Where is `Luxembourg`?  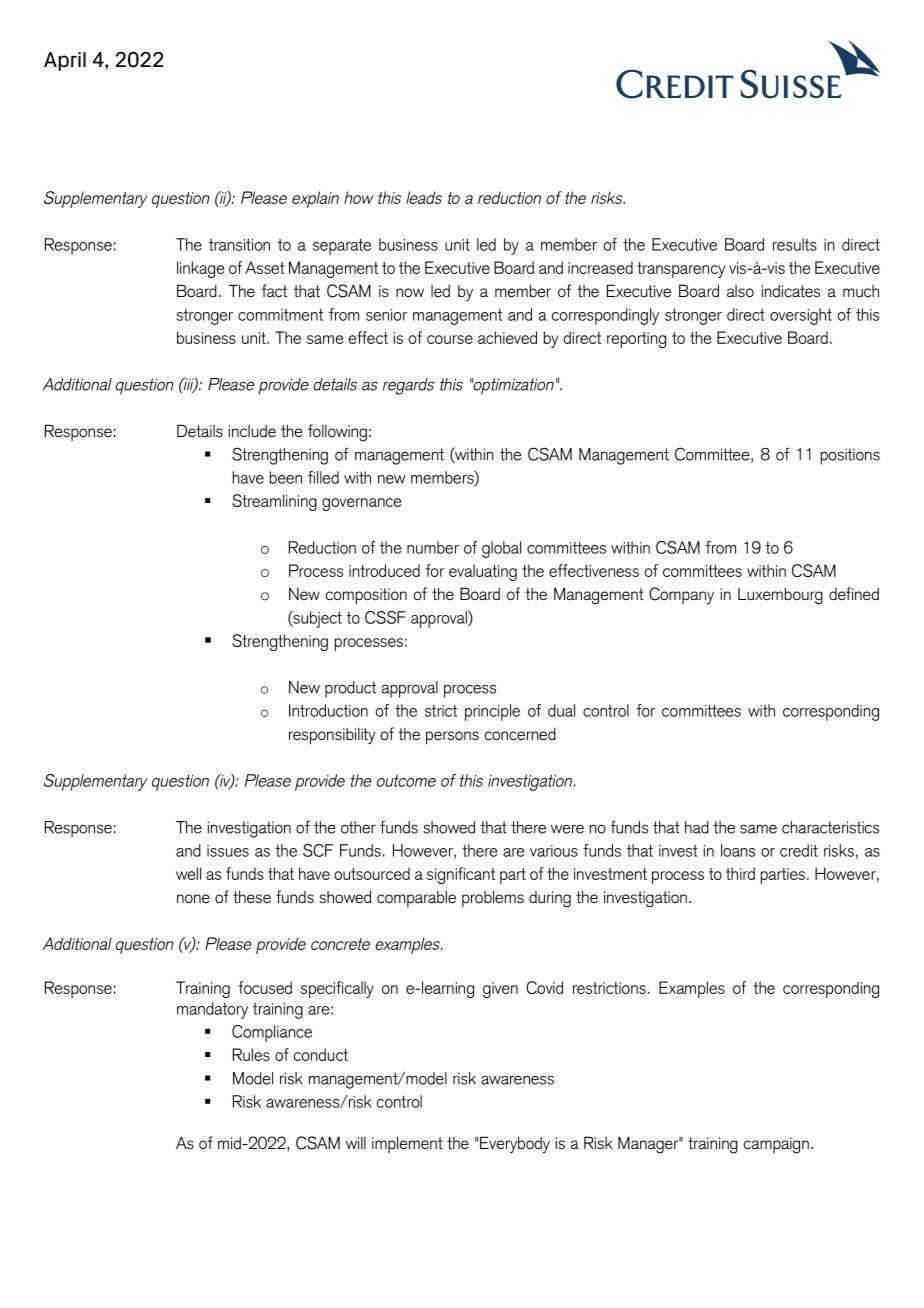 Luxembourg is located at coordinates (780, 596).
